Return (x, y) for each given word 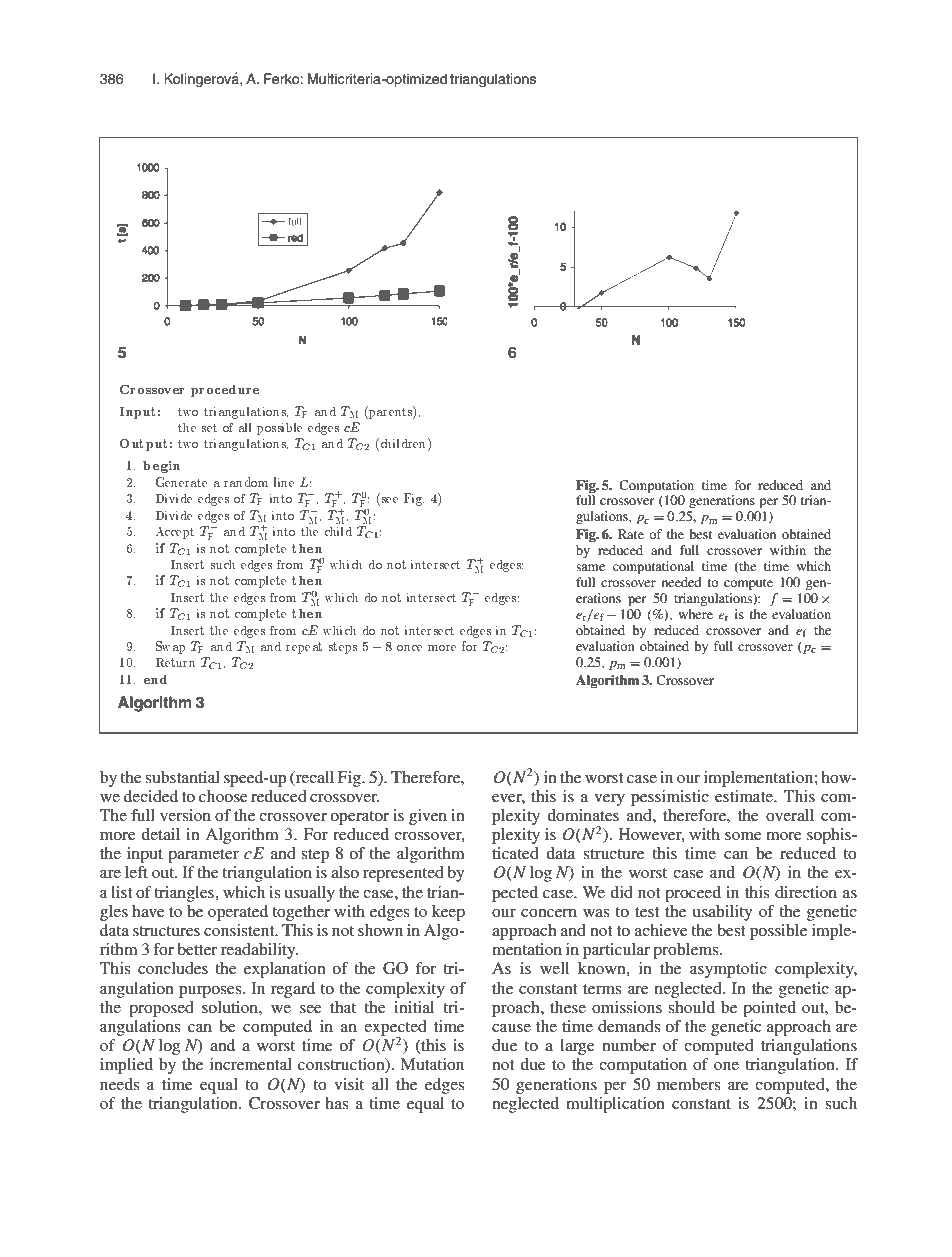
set (209, 428)
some (743, 836)
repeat (304, 648)
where (695, 614)
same (590, 567)
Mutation (432, 1064)
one (726, 1066)
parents (390, 412)
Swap (170, 647)
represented (403, 874)
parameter (203, 856)
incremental (251, 1064)
